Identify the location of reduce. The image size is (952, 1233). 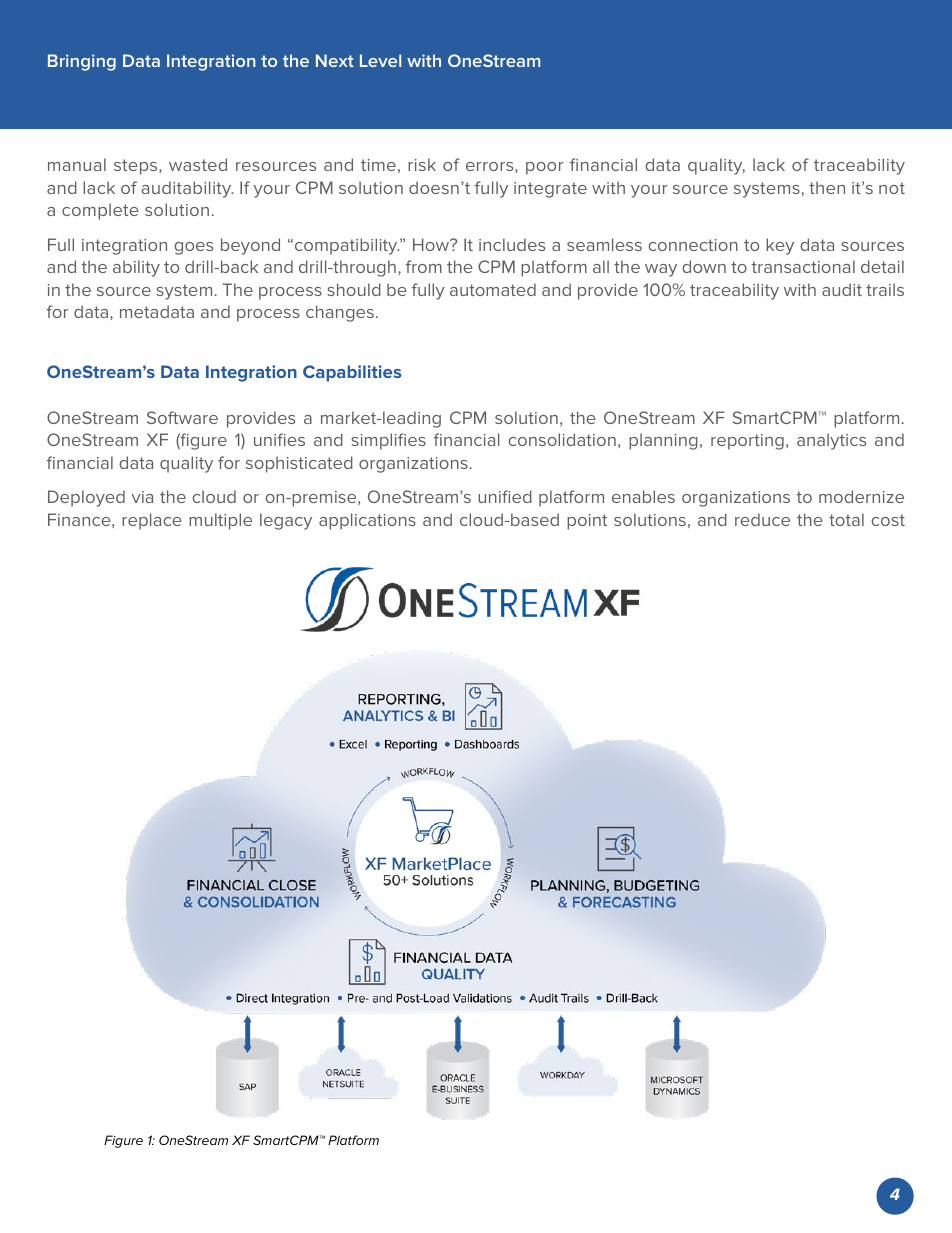
(762, 519).
